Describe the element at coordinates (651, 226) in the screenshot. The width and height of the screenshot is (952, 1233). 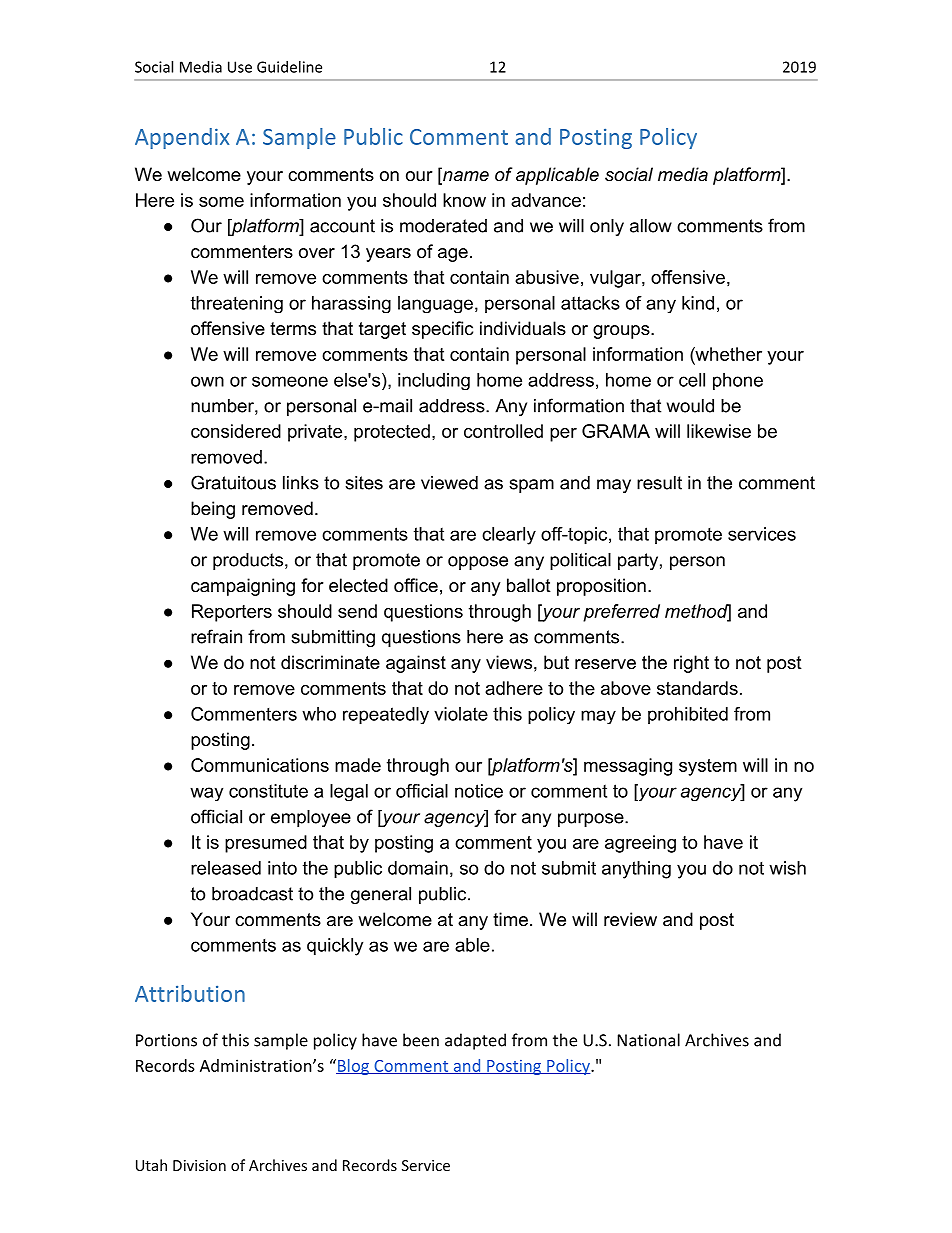
I see `allow` at that location.
